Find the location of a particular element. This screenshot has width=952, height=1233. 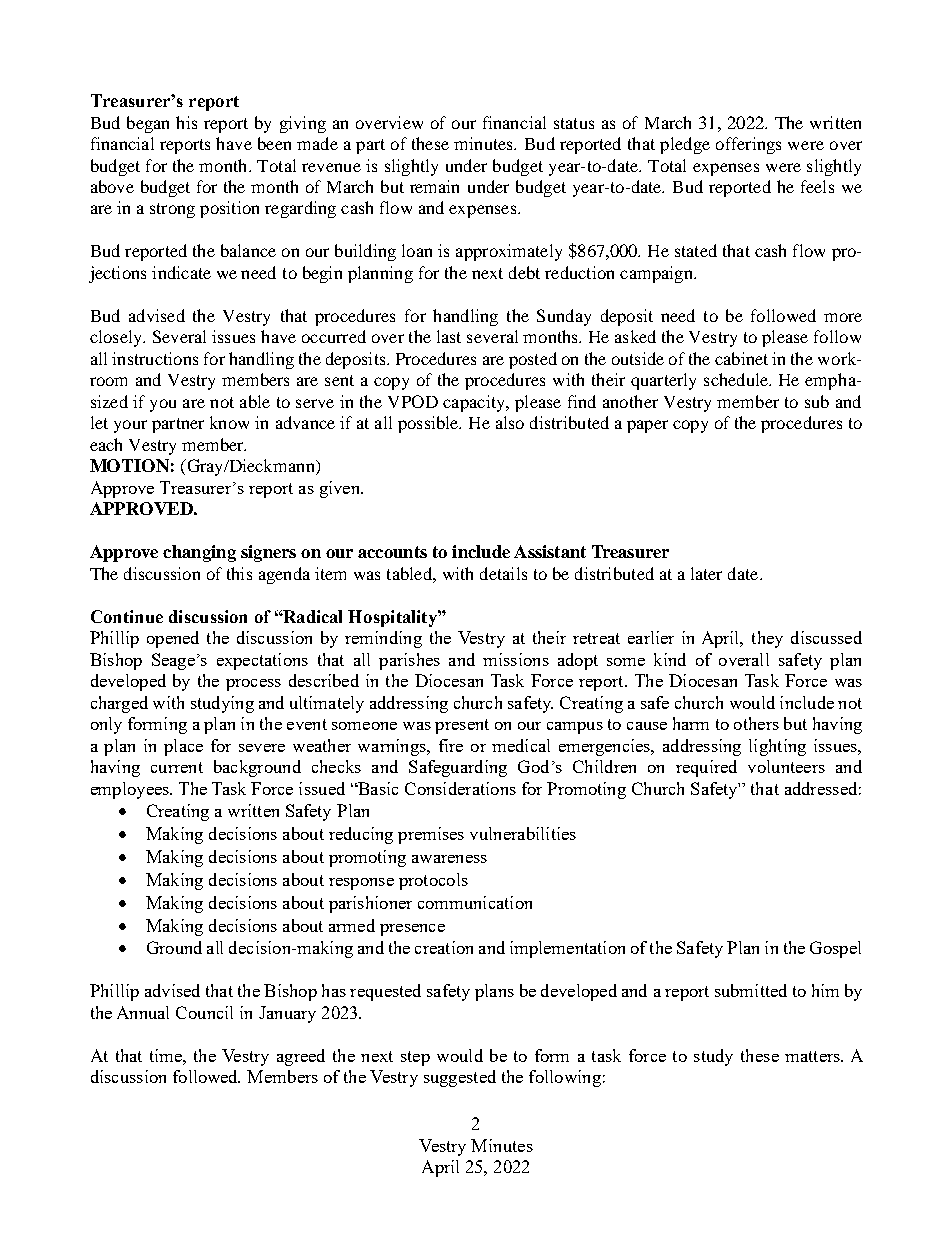

Council is located at coordinates (204, 1012).
